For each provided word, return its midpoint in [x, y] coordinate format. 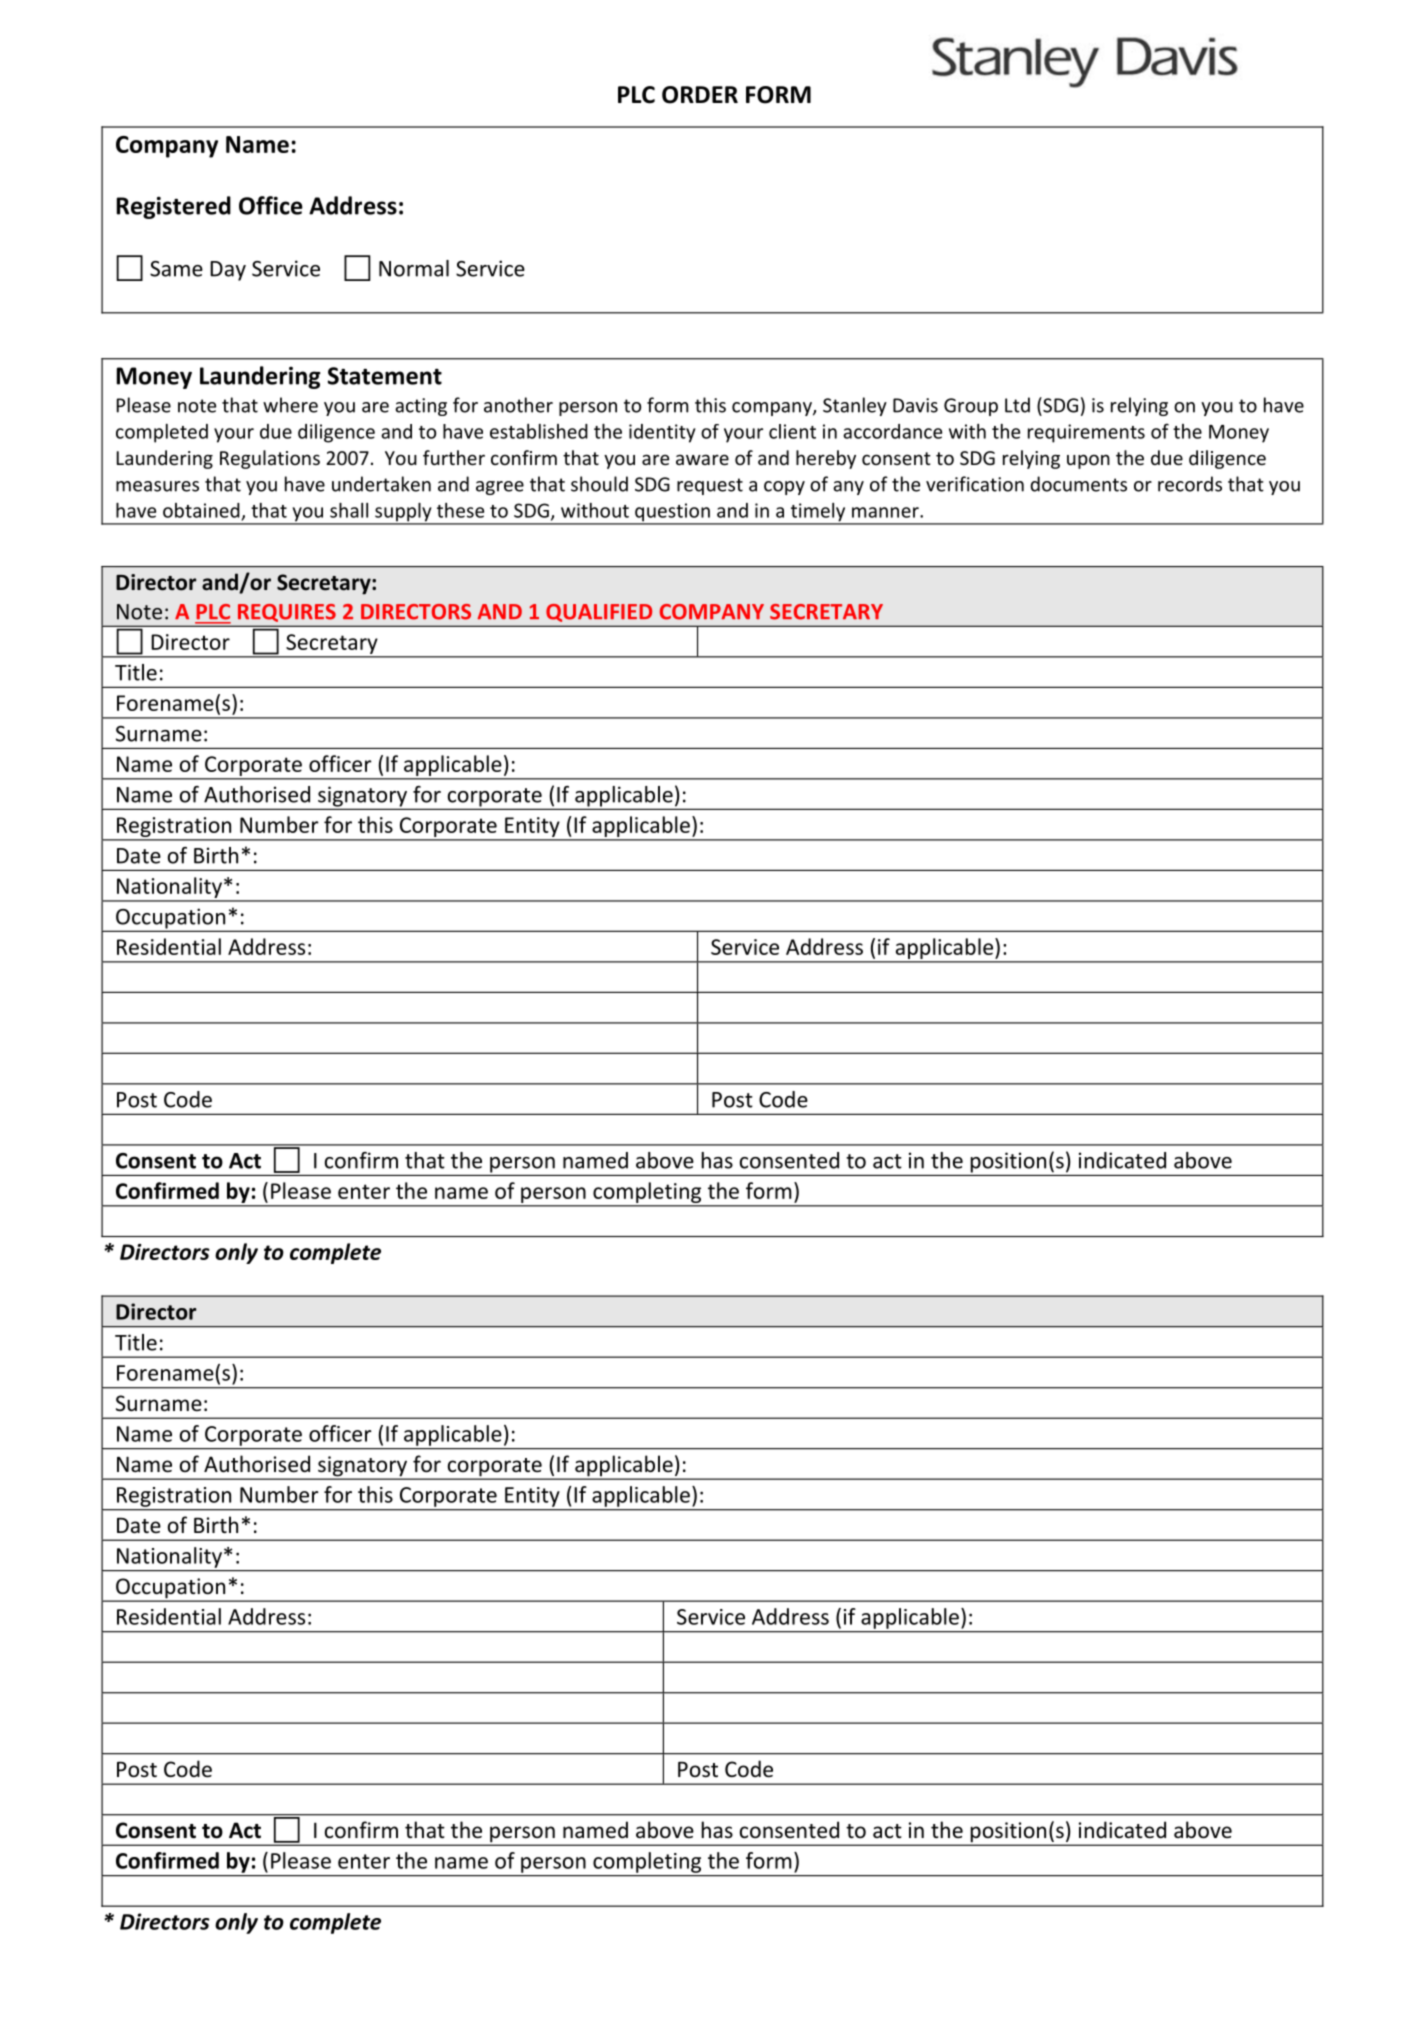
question [672, 513]
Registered [174, 207]
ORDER [700, 95]
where [290, 405]
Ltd [1017, 405]
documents [1078, 484]
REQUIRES [287, 613]
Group [971, 407]
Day [228, 271]
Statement [385, 376]
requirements [1086, 433]
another [518, 405]
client [792, 431]
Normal [414, 268]
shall [349, 510]
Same [176, 269]
